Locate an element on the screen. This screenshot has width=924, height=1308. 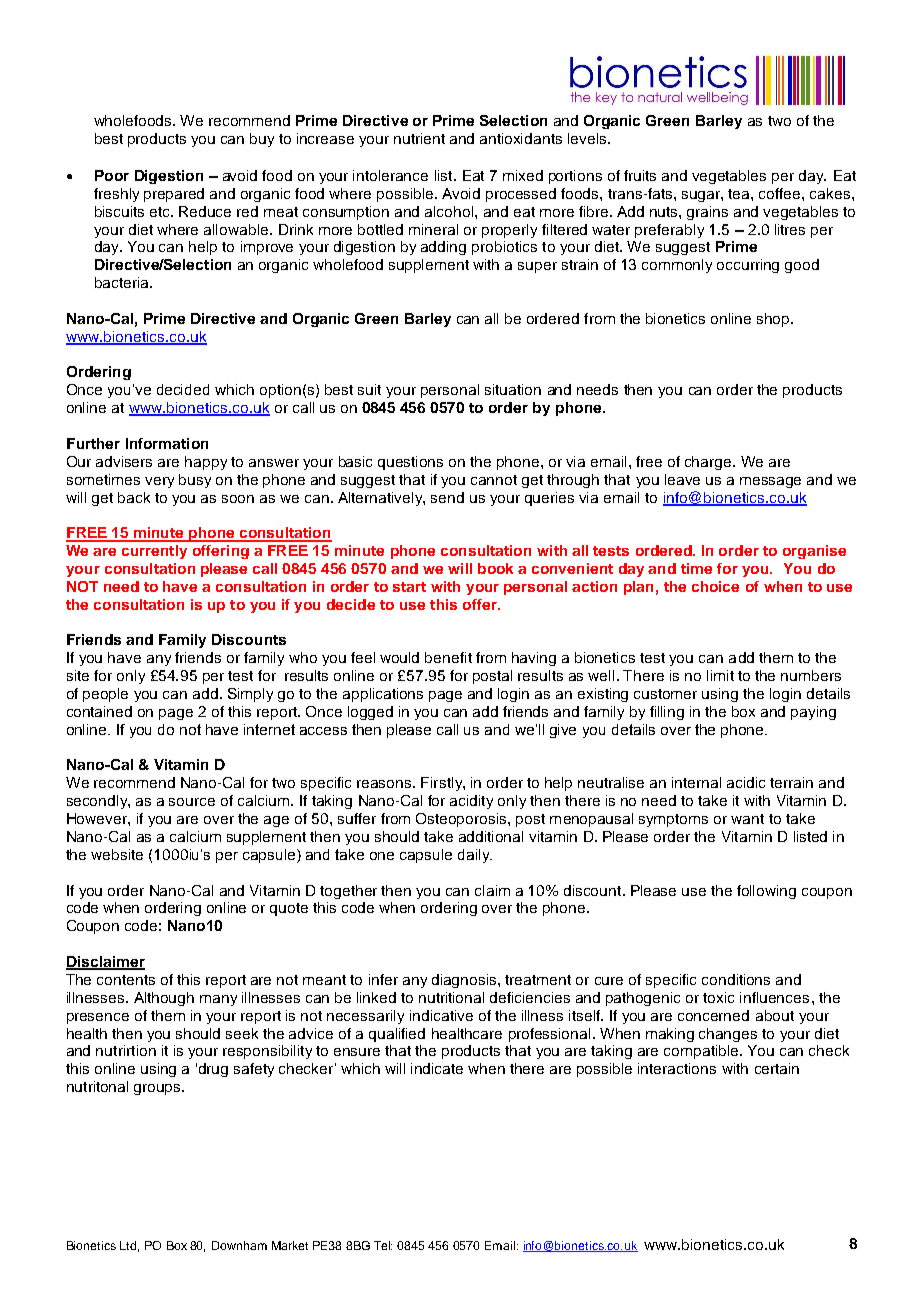
Simply is located at coordinates (250, 695).
